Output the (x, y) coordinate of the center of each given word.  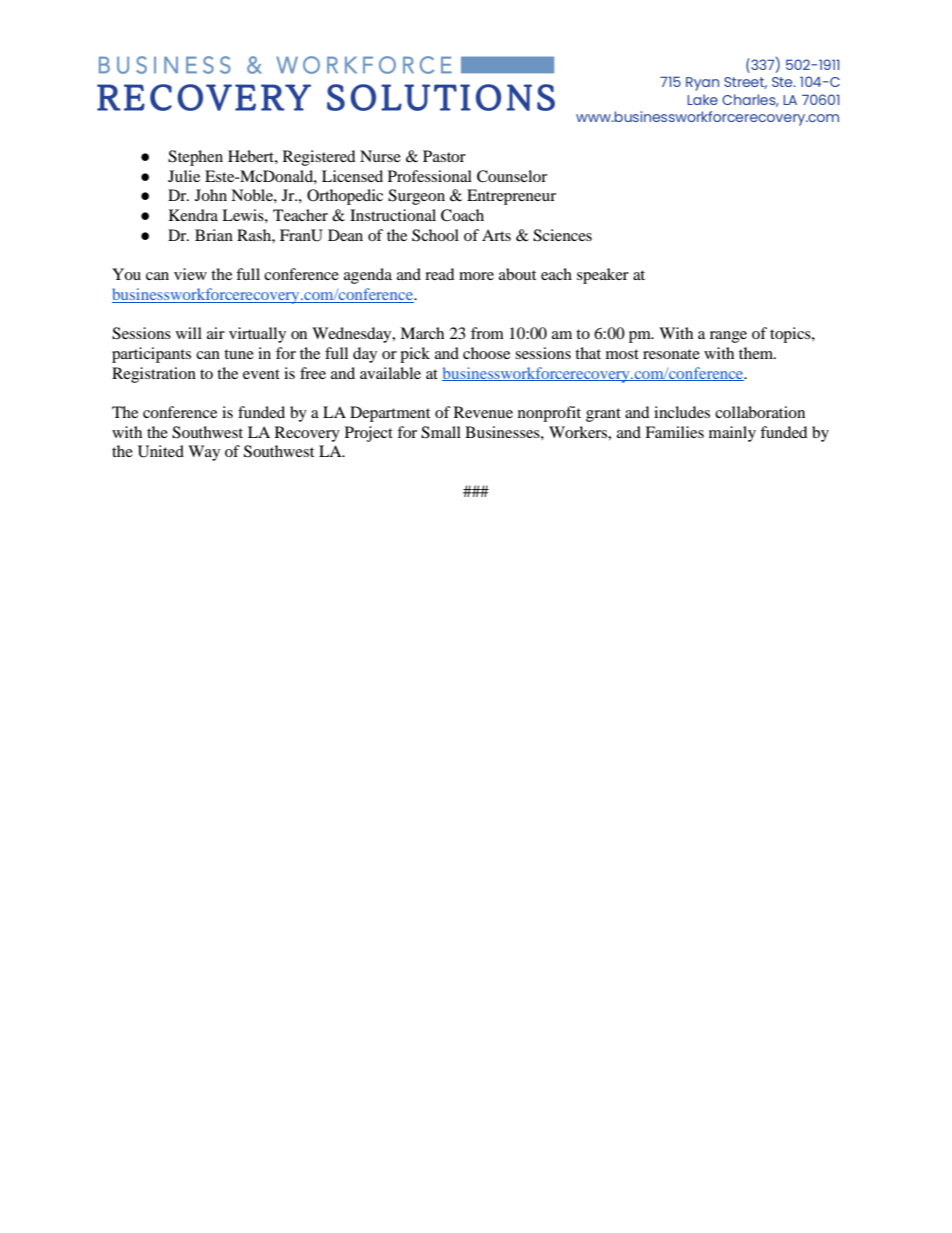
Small (441, 432)
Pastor (444, 156)
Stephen (195, 158)
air (216, 333)
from (487, 333)
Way (204, 453)
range (728, 337)
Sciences (562, 235)
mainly (732, 434)
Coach (462, 215)
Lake (702, 99)
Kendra (193, 215)
